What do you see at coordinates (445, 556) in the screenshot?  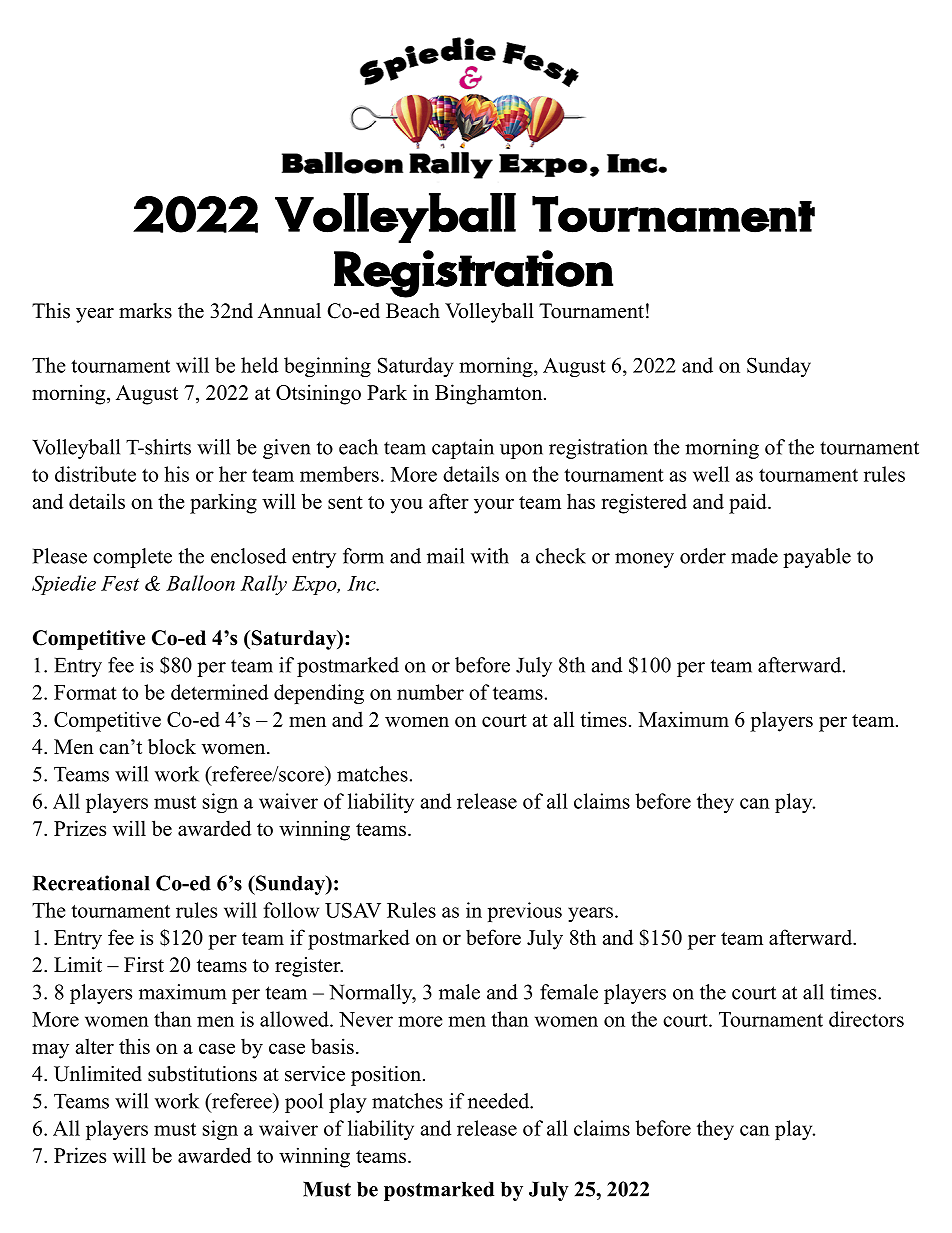 I see `mail` at bounding box center [445, 556].
